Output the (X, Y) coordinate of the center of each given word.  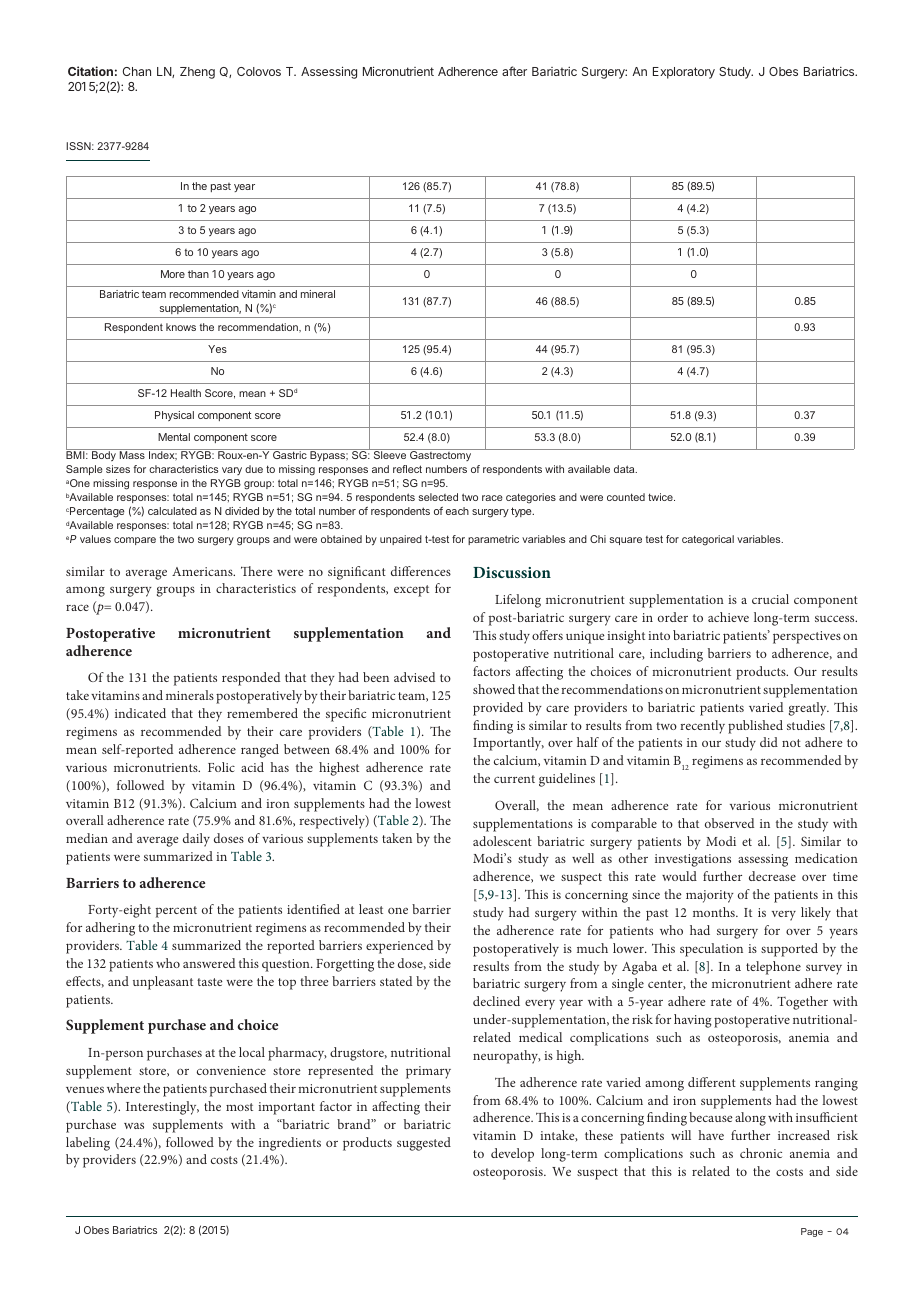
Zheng (197, 73)
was (134, 1125)
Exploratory (684, 73)
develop (512, 1155)
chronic (761, 1153)
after (514, 71)
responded (251, 679)
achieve (728, 617)
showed (494, 689)
